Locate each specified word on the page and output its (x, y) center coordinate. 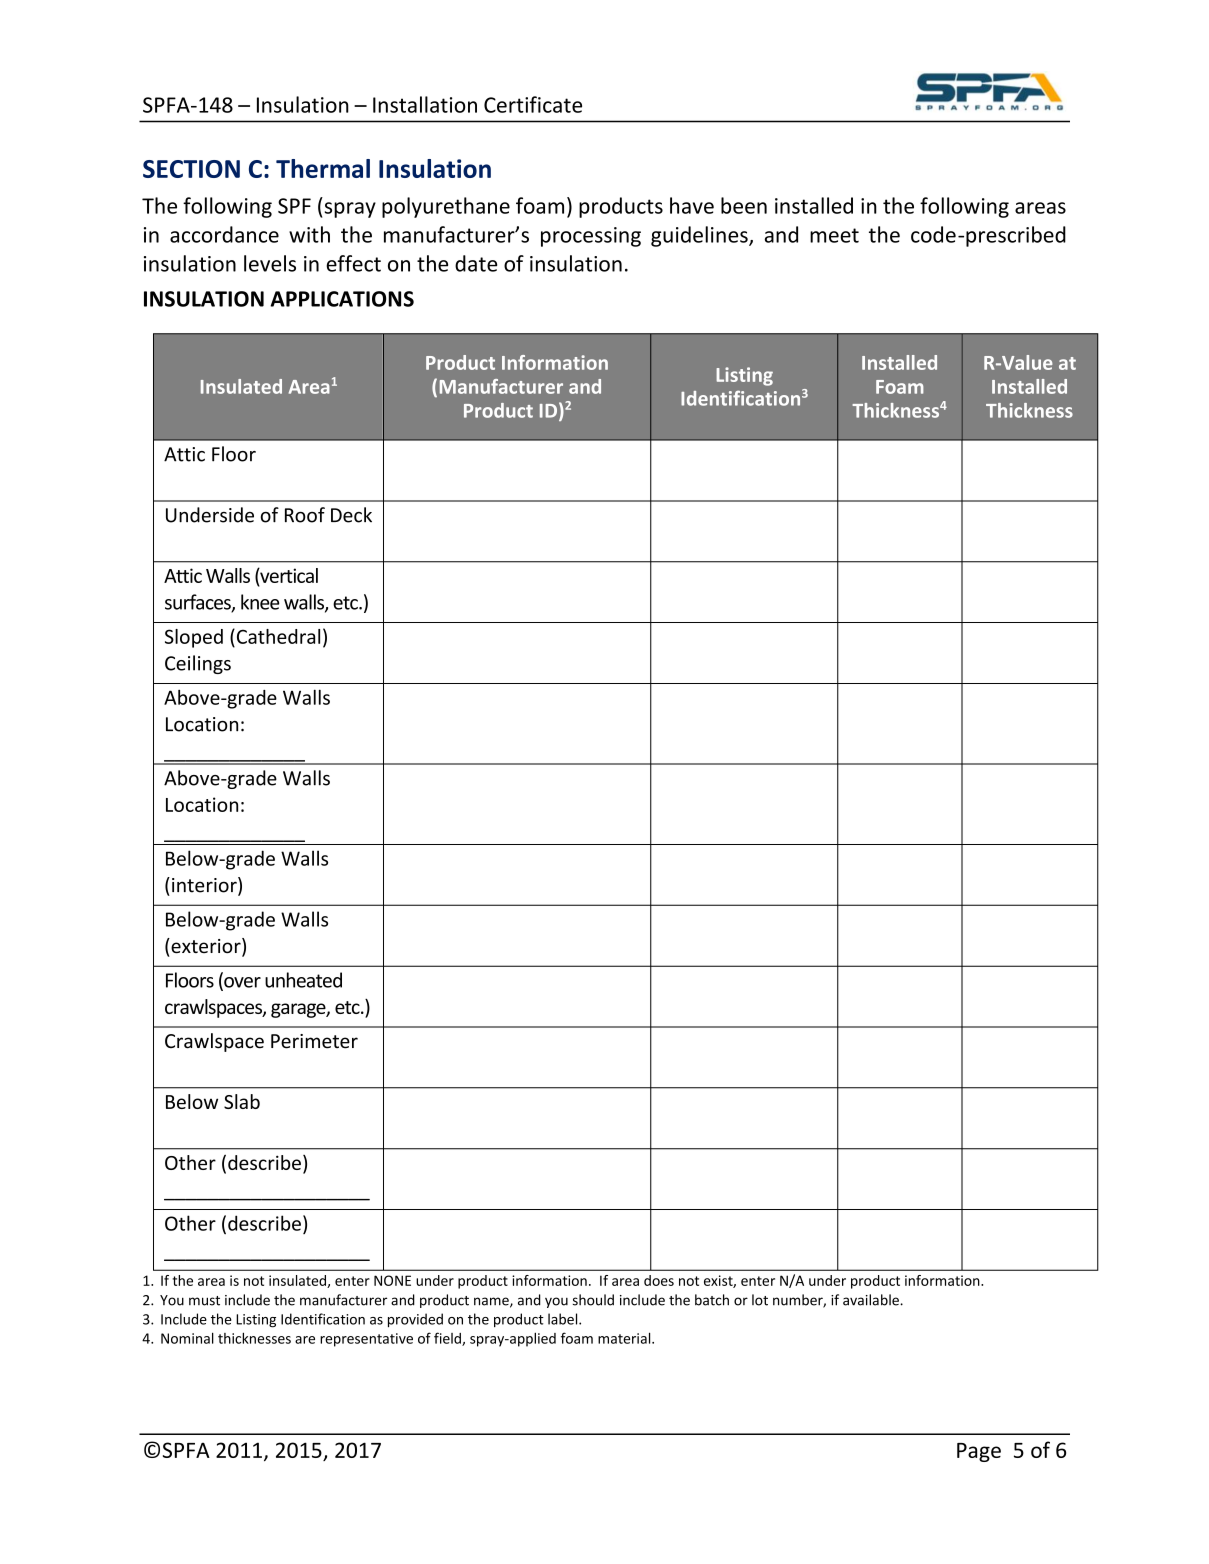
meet (834, 235)
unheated (303, 980)
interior (205, 886)
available (872, 1300)
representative (366, 1340)
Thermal (323, 168)
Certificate (533, 104)
